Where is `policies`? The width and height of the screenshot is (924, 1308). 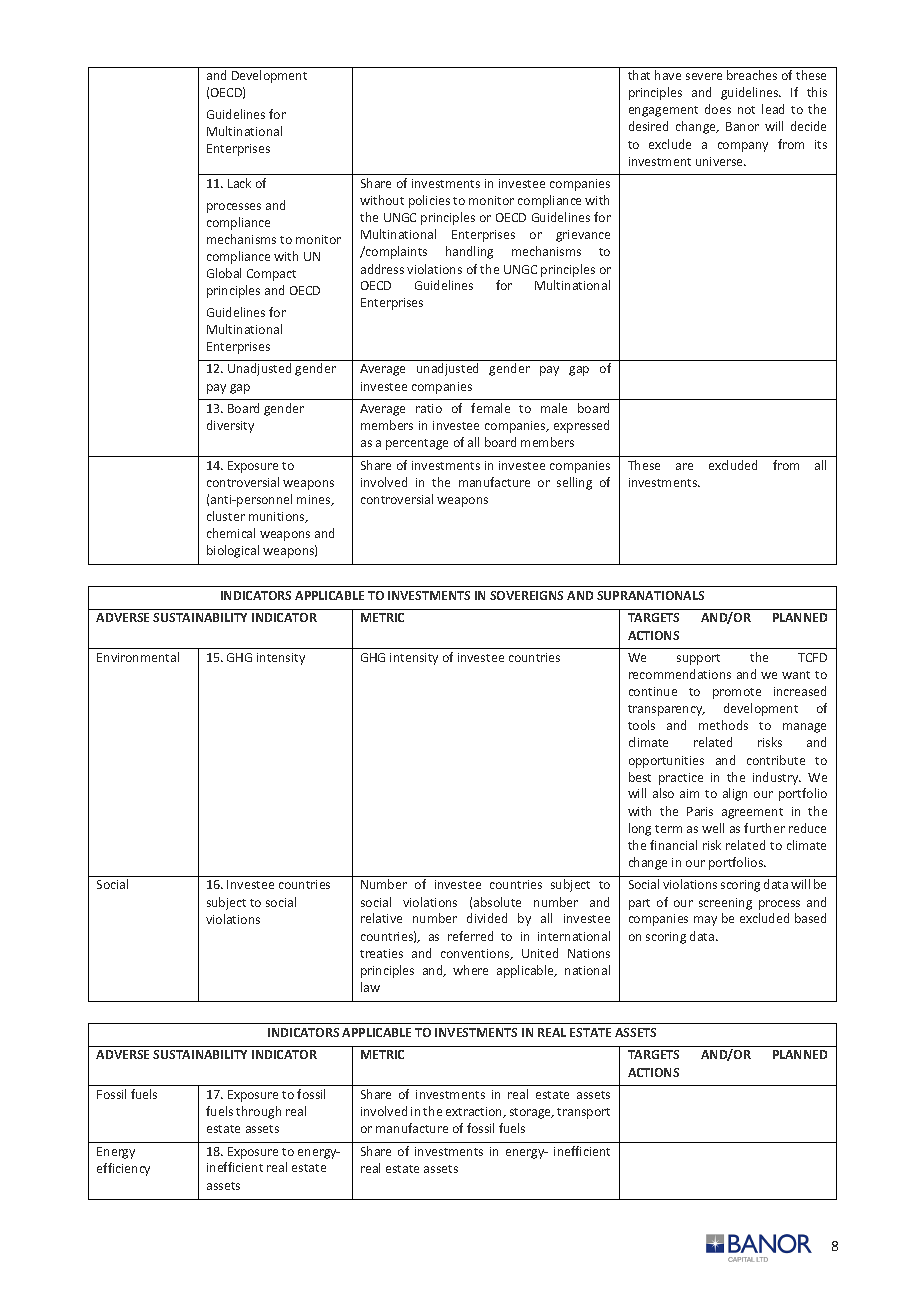
policies is located at coordinates (429, 201).
